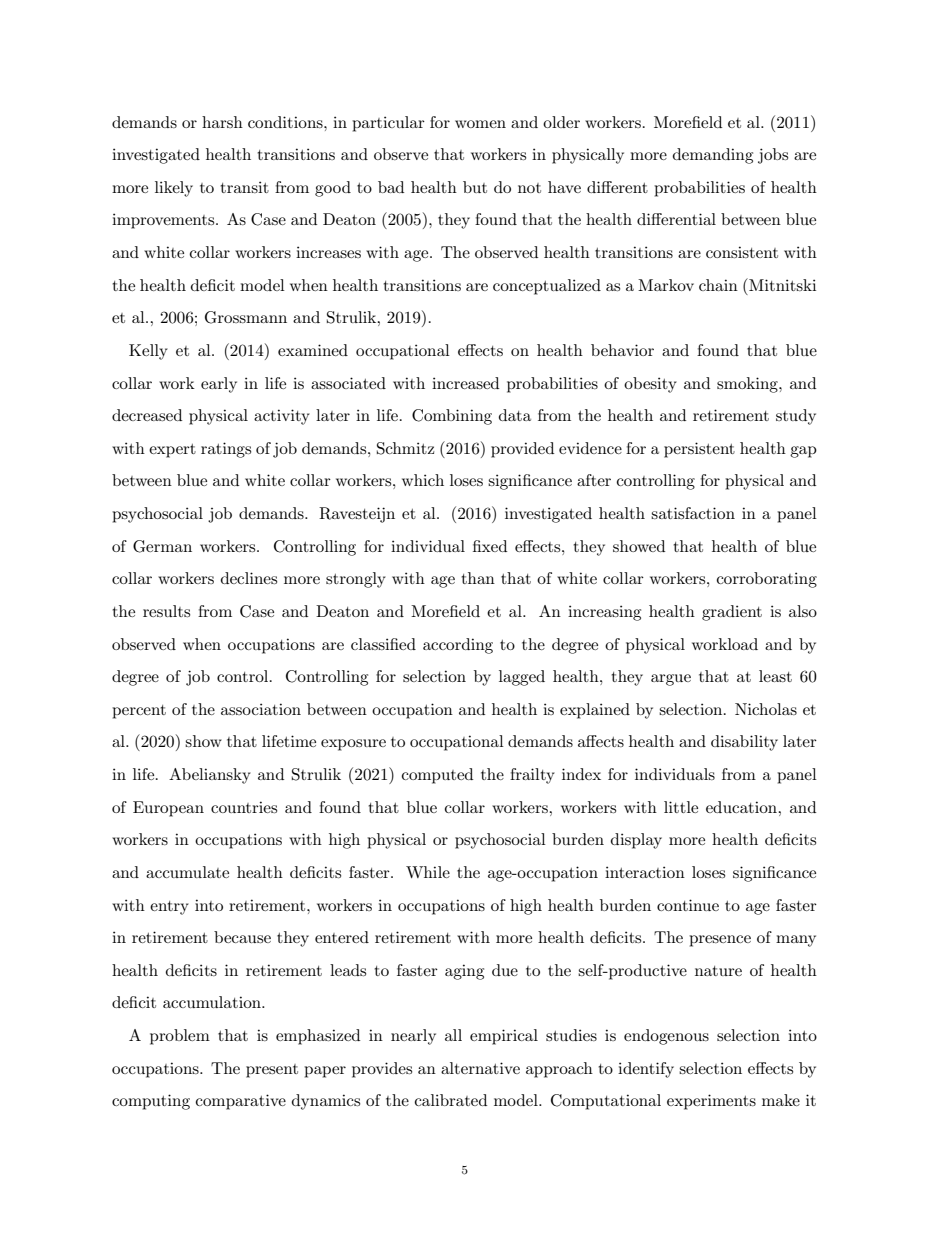 This page has width=952, height=1233. I want to click on comparative, so click(241, 1102).
